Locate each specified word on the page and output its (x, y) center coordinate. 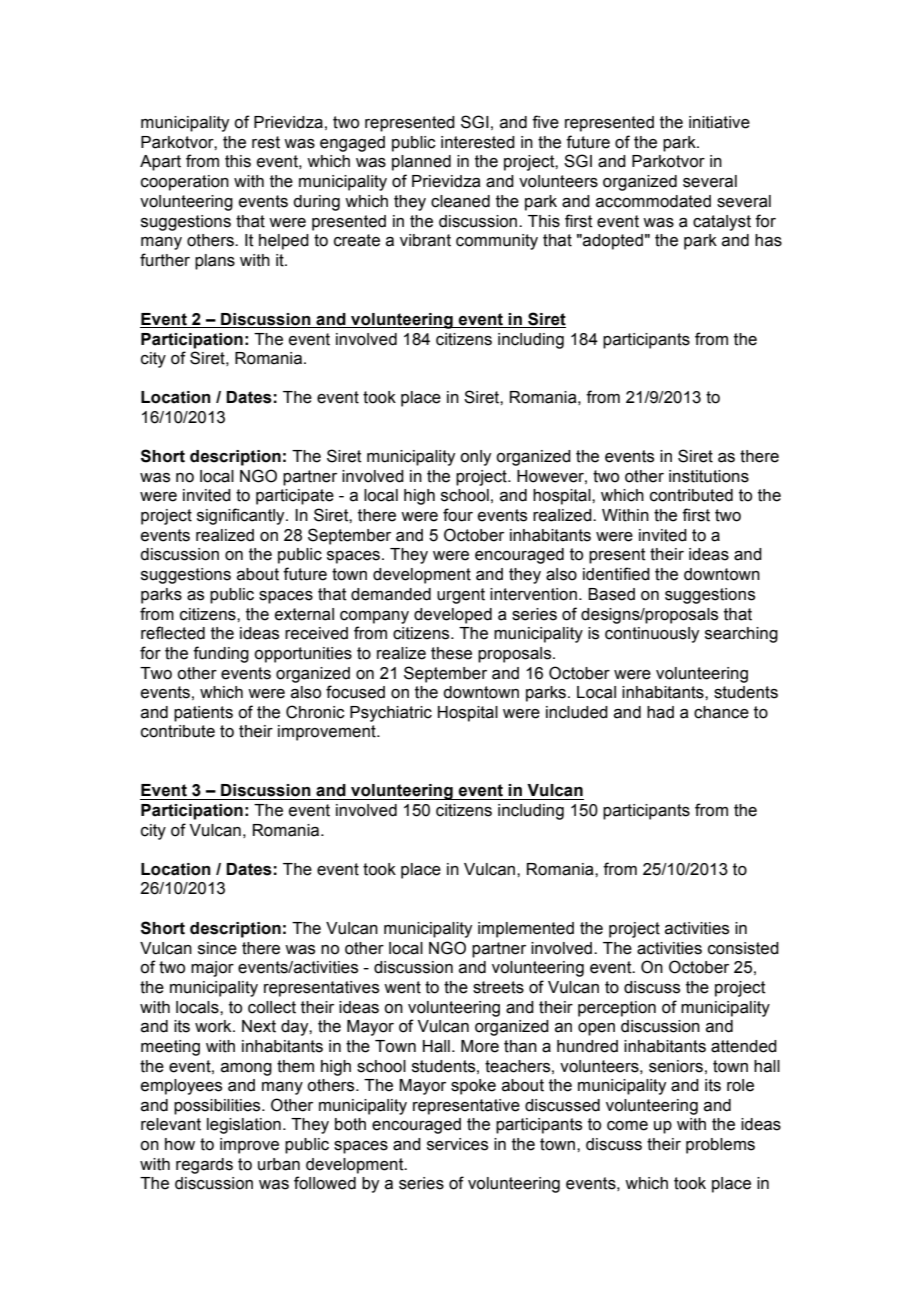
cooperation (185, 183)
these (451, 653)
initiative (719, 122)
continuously (652, 635)
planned (421, 163)
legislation (244, 1126)
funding (221, 654)
